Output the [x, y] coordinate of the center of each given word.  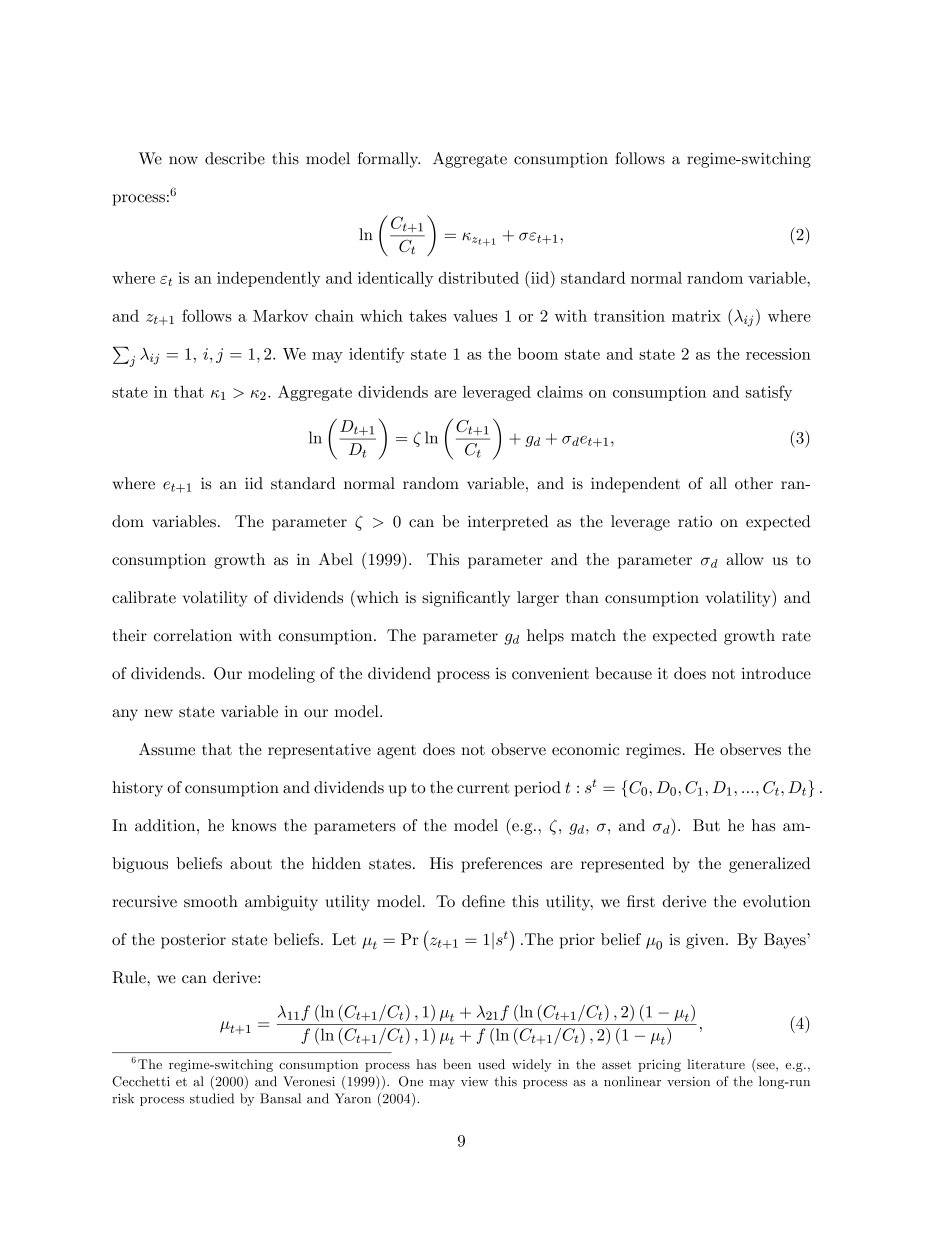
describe [235, 158]
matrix [696, 316]
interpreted [508, 523]
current [483, 788]
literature [716, 1064]
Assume [167, 749]
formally [389, 160]
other [754, 483]
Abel [336, 559]
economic [585, 749]
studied [212, 1098]
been [457, 1064]
